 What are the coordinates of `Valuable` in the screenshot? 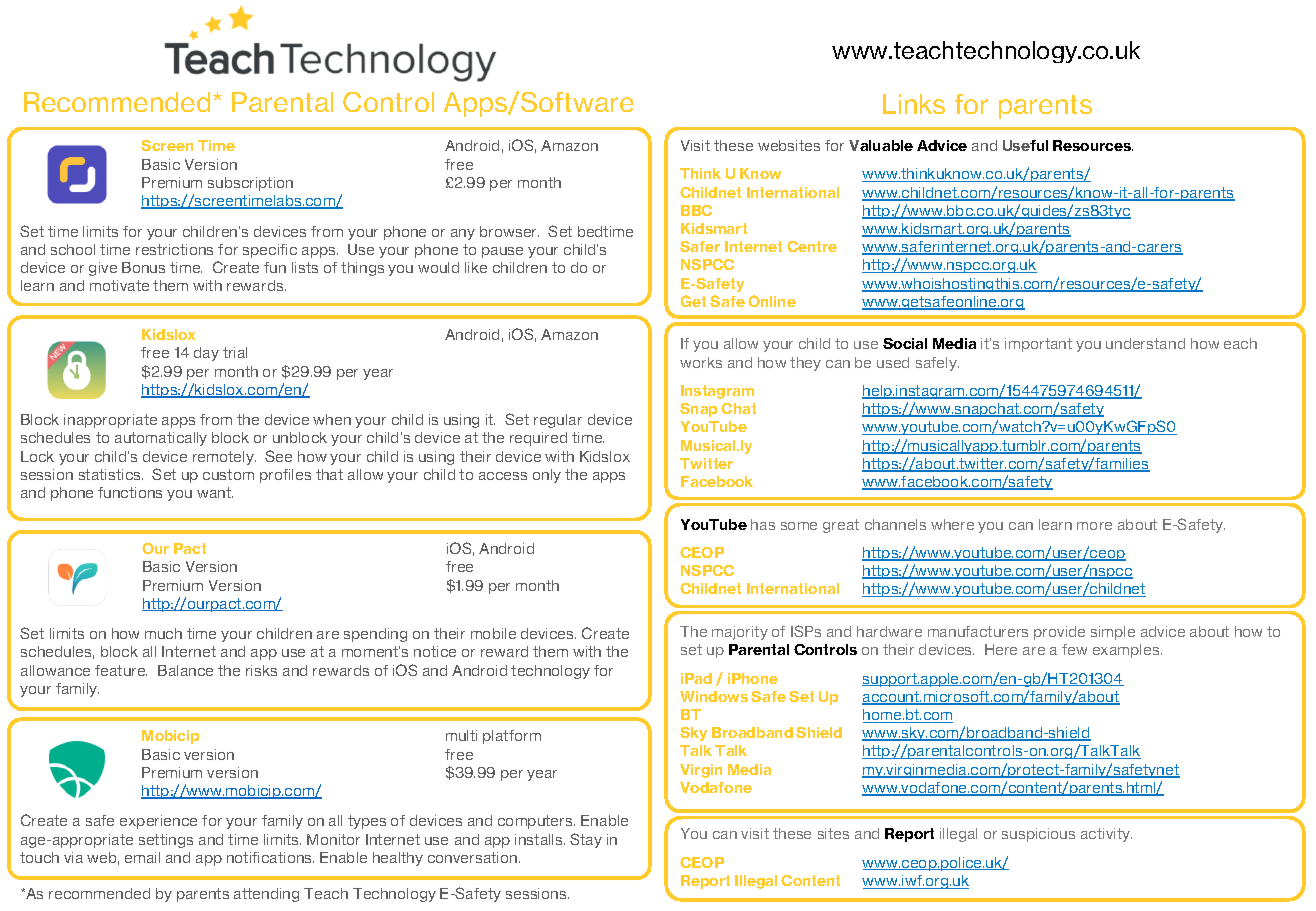 It's located at (881, 145).
